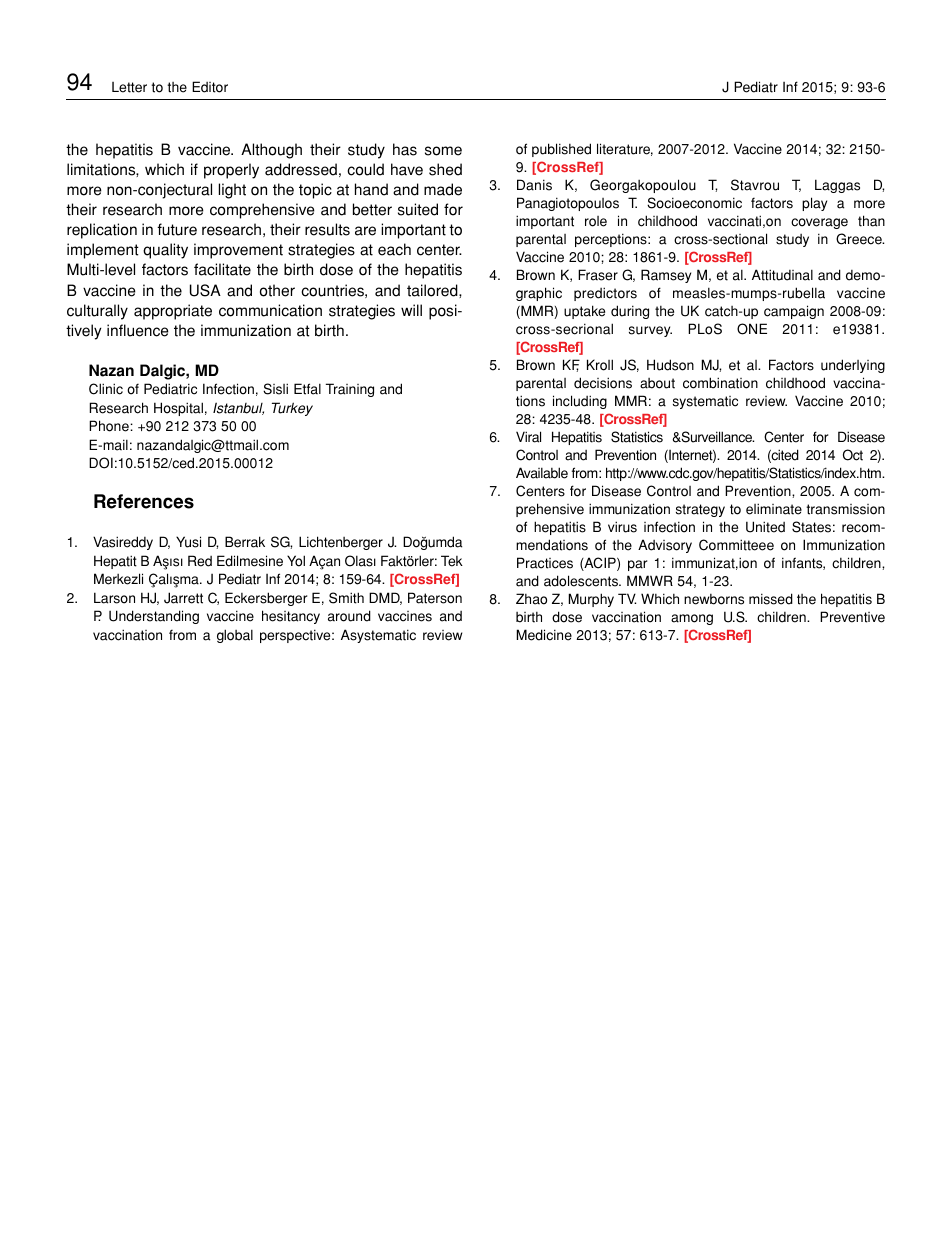 Image resolution: width=952 pixels, height=1240 pixels. What do you see at coordinates (598, 275) in the screenshot?
I see `Fraser` at bounding box center [598, 275].
